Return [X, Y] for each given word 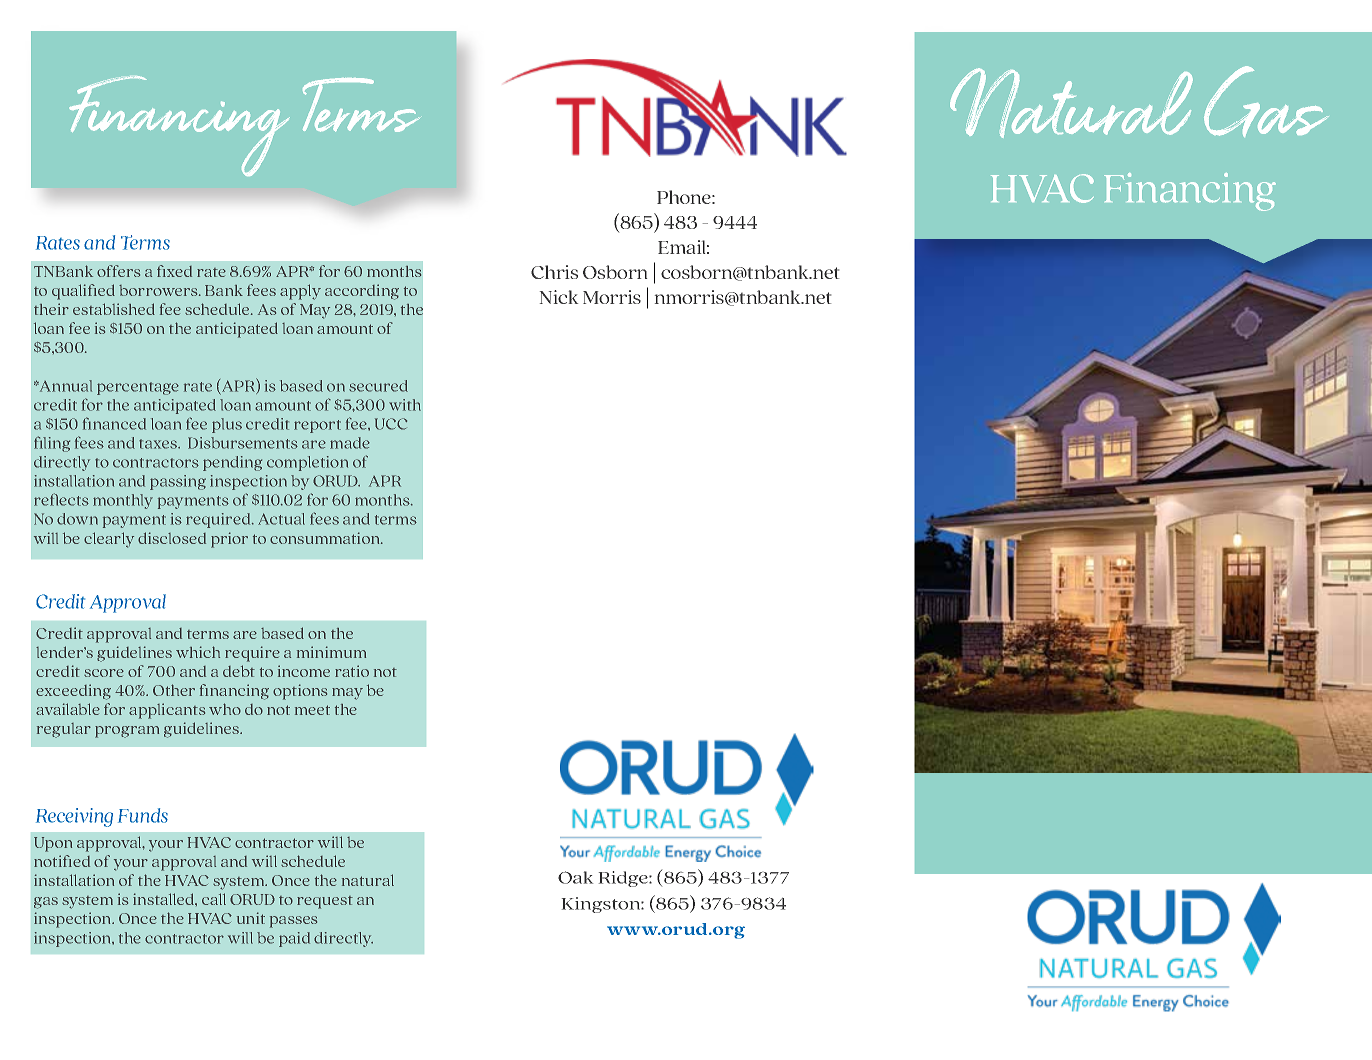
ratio [352, 671]
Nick [559, 297]
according [362, 292]
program [127, 732]
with [405, 405]
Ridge [624, 879]
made [350, 443]
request [325, 902]
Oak [575, 877]
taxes [159, 444]
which [198, 652]
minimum [331, 652]
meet [312, 710]
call [214, 899]
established [114, 309]
